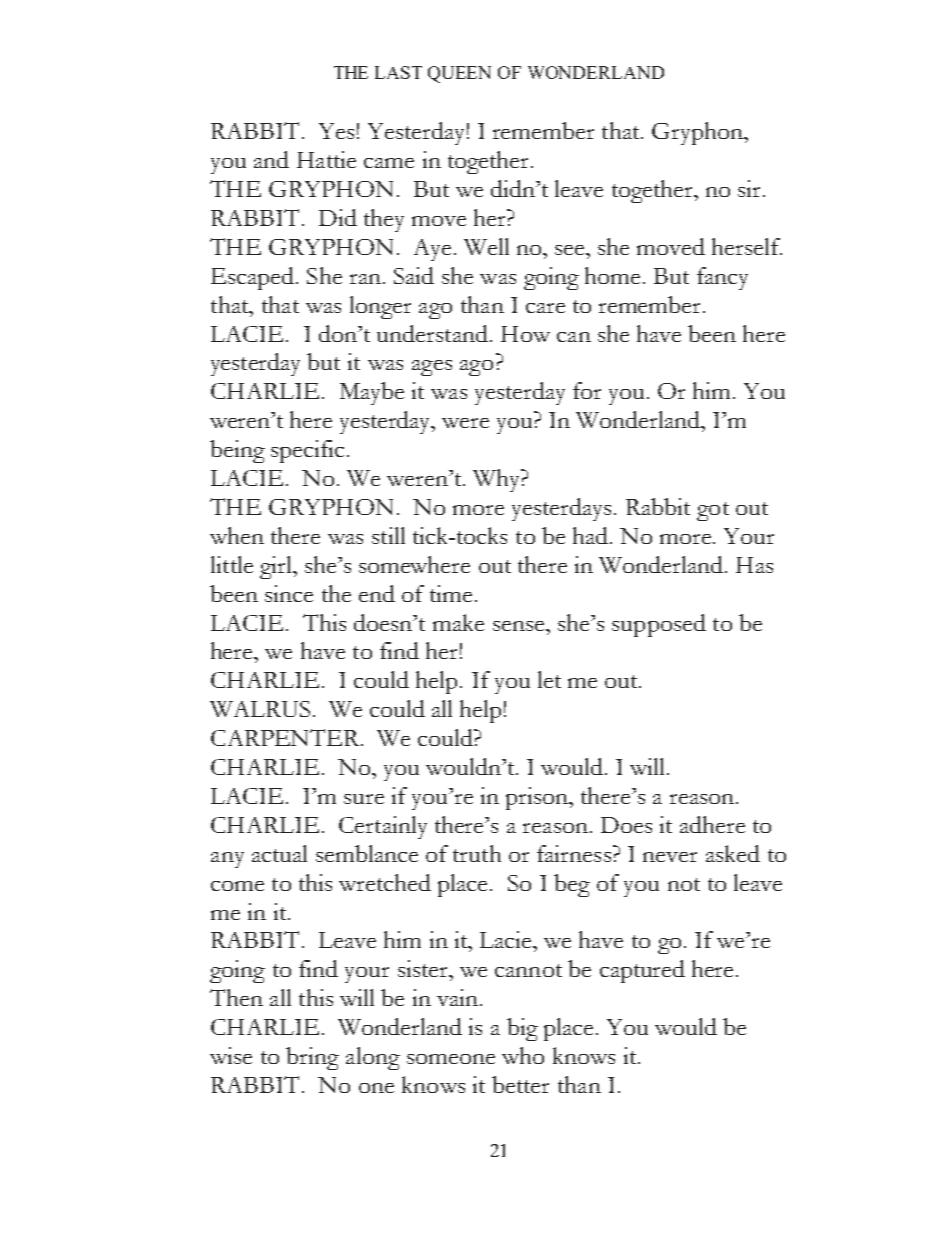 This page has width=952, height=1233. Describe the element at coordinates (659, 625) in the page. I see `supposed` at that location.
